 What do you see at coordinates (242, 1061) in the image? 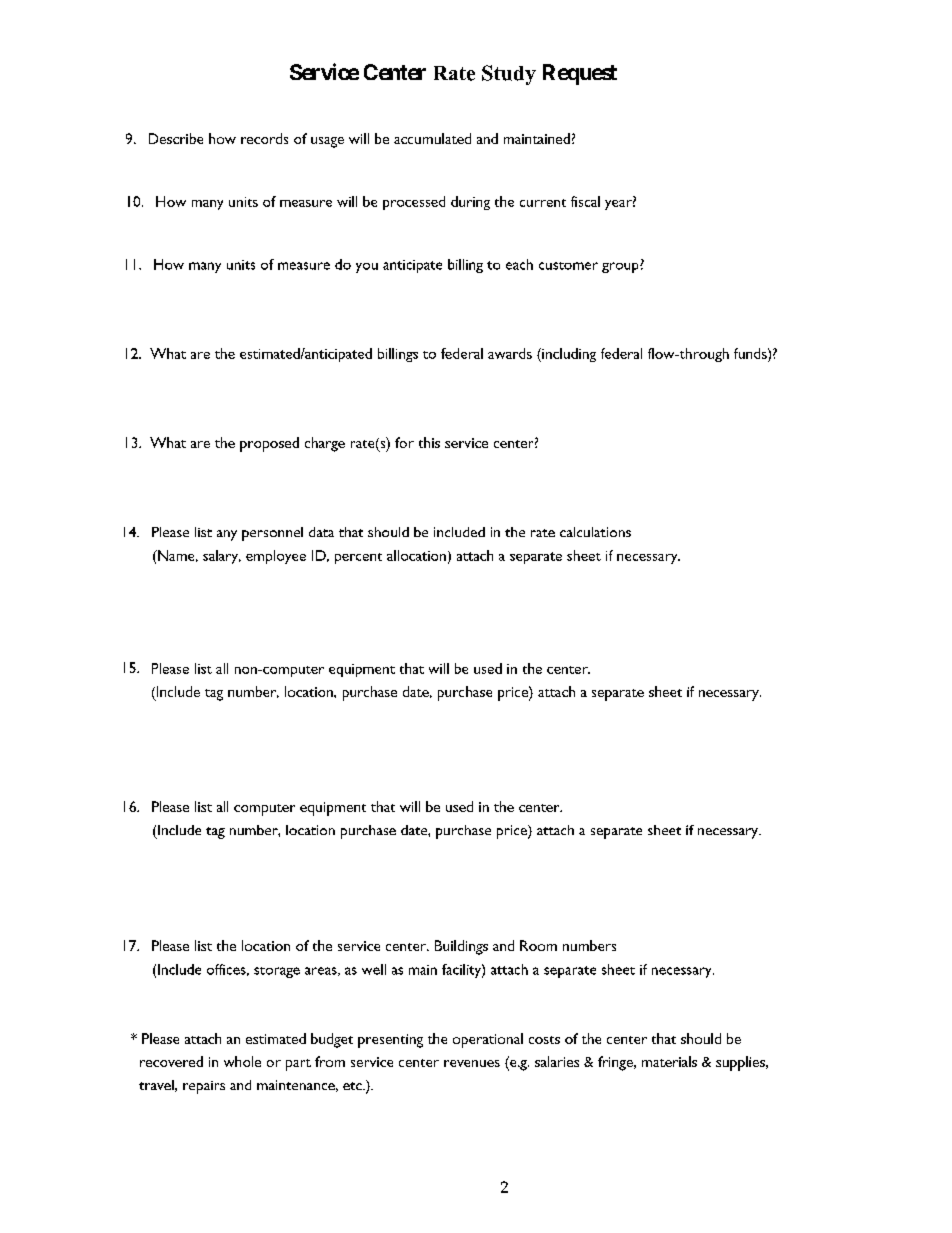
I see `whole` at bounding box center [242, 1061].
